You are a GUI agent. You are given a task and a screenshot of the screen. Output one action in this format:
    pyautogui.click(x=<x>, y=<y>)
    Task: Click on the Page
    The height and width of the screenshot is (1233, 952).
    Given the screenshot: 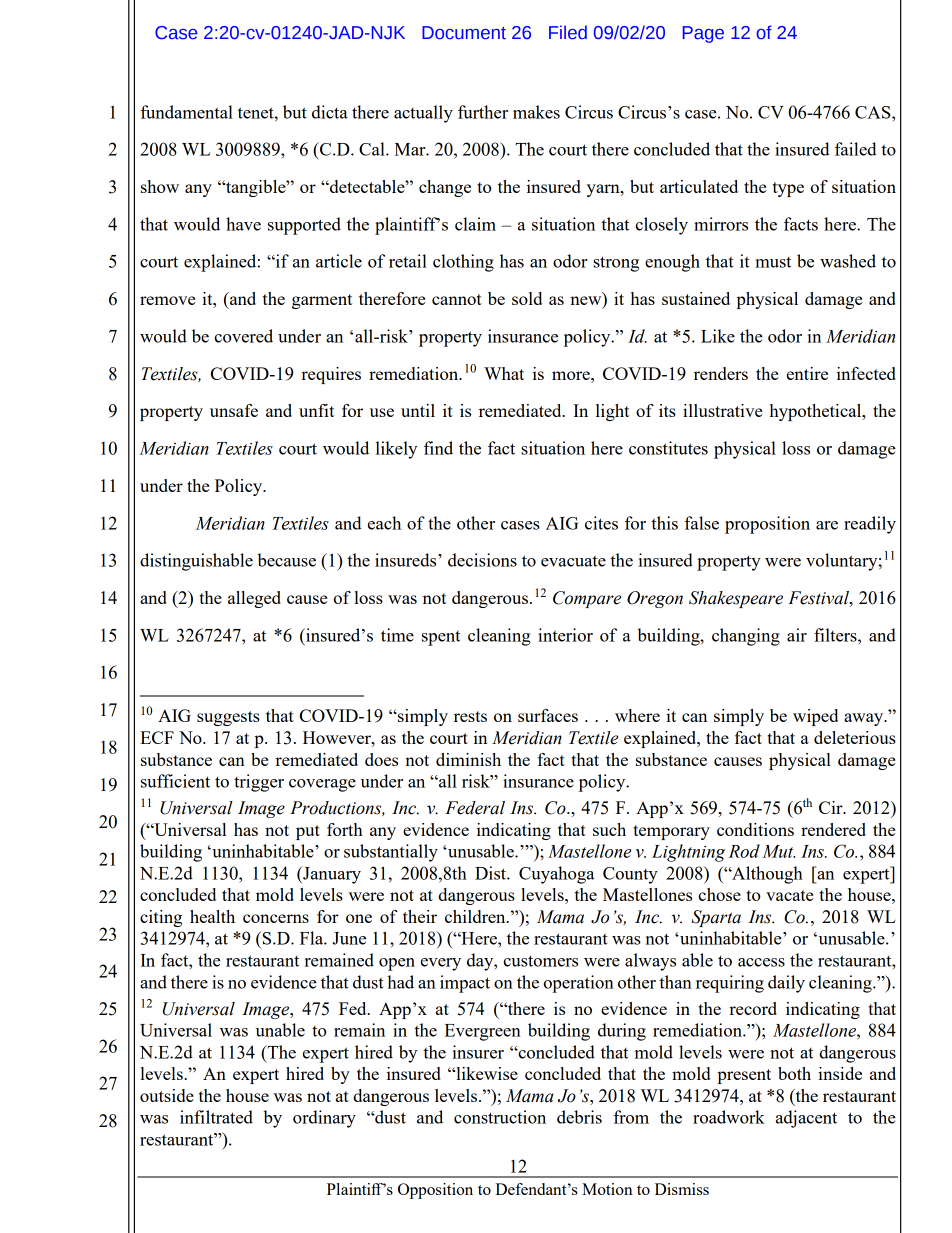 What is the action you would take?
    pyautogui.click(x=703, y=34)
